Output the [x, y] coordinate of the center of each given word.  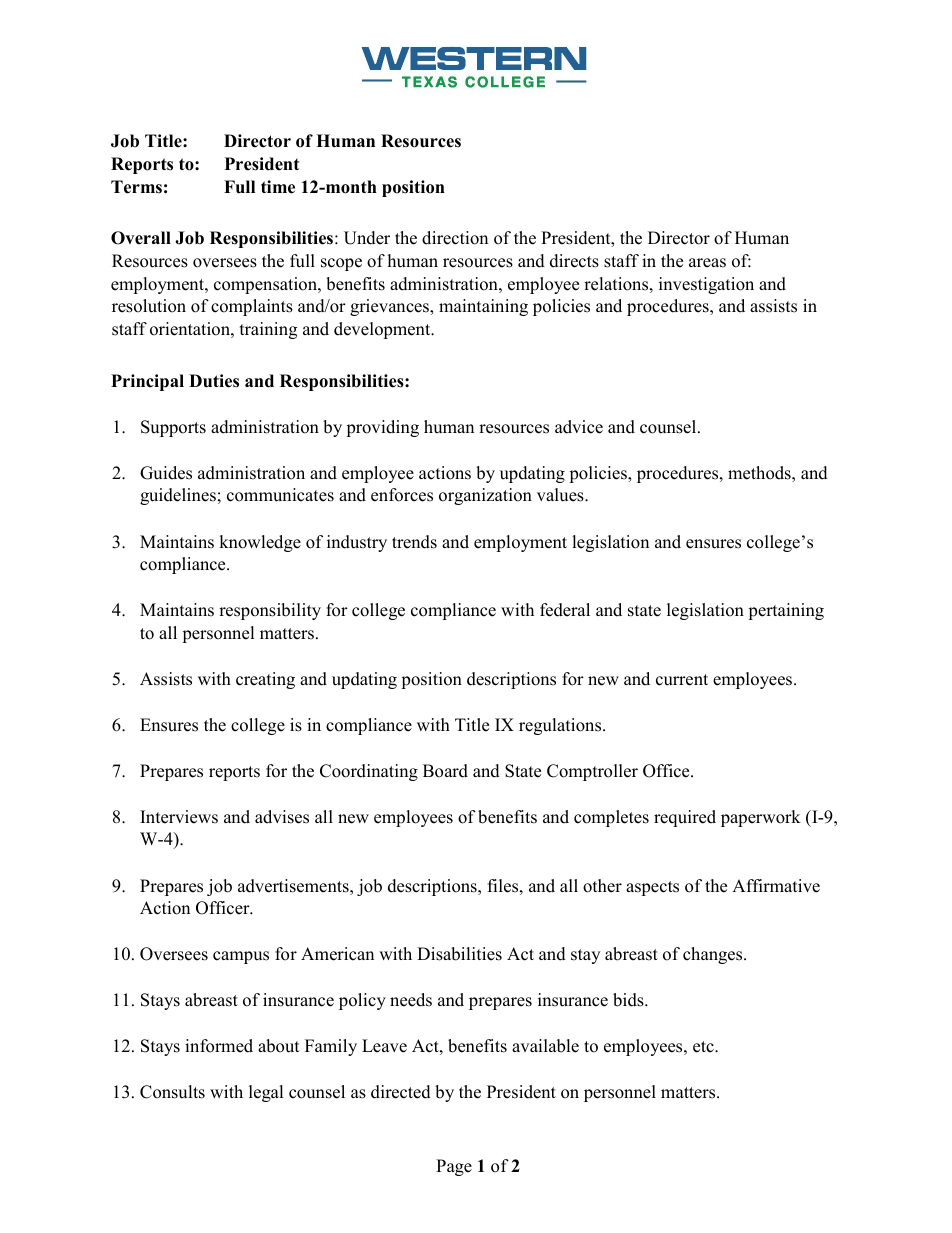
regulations [561, 726]
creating [265, 680]
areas [707, 263]
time [278, 187]
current [682, 680]
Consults [172, 1092]
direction [455, 238]
